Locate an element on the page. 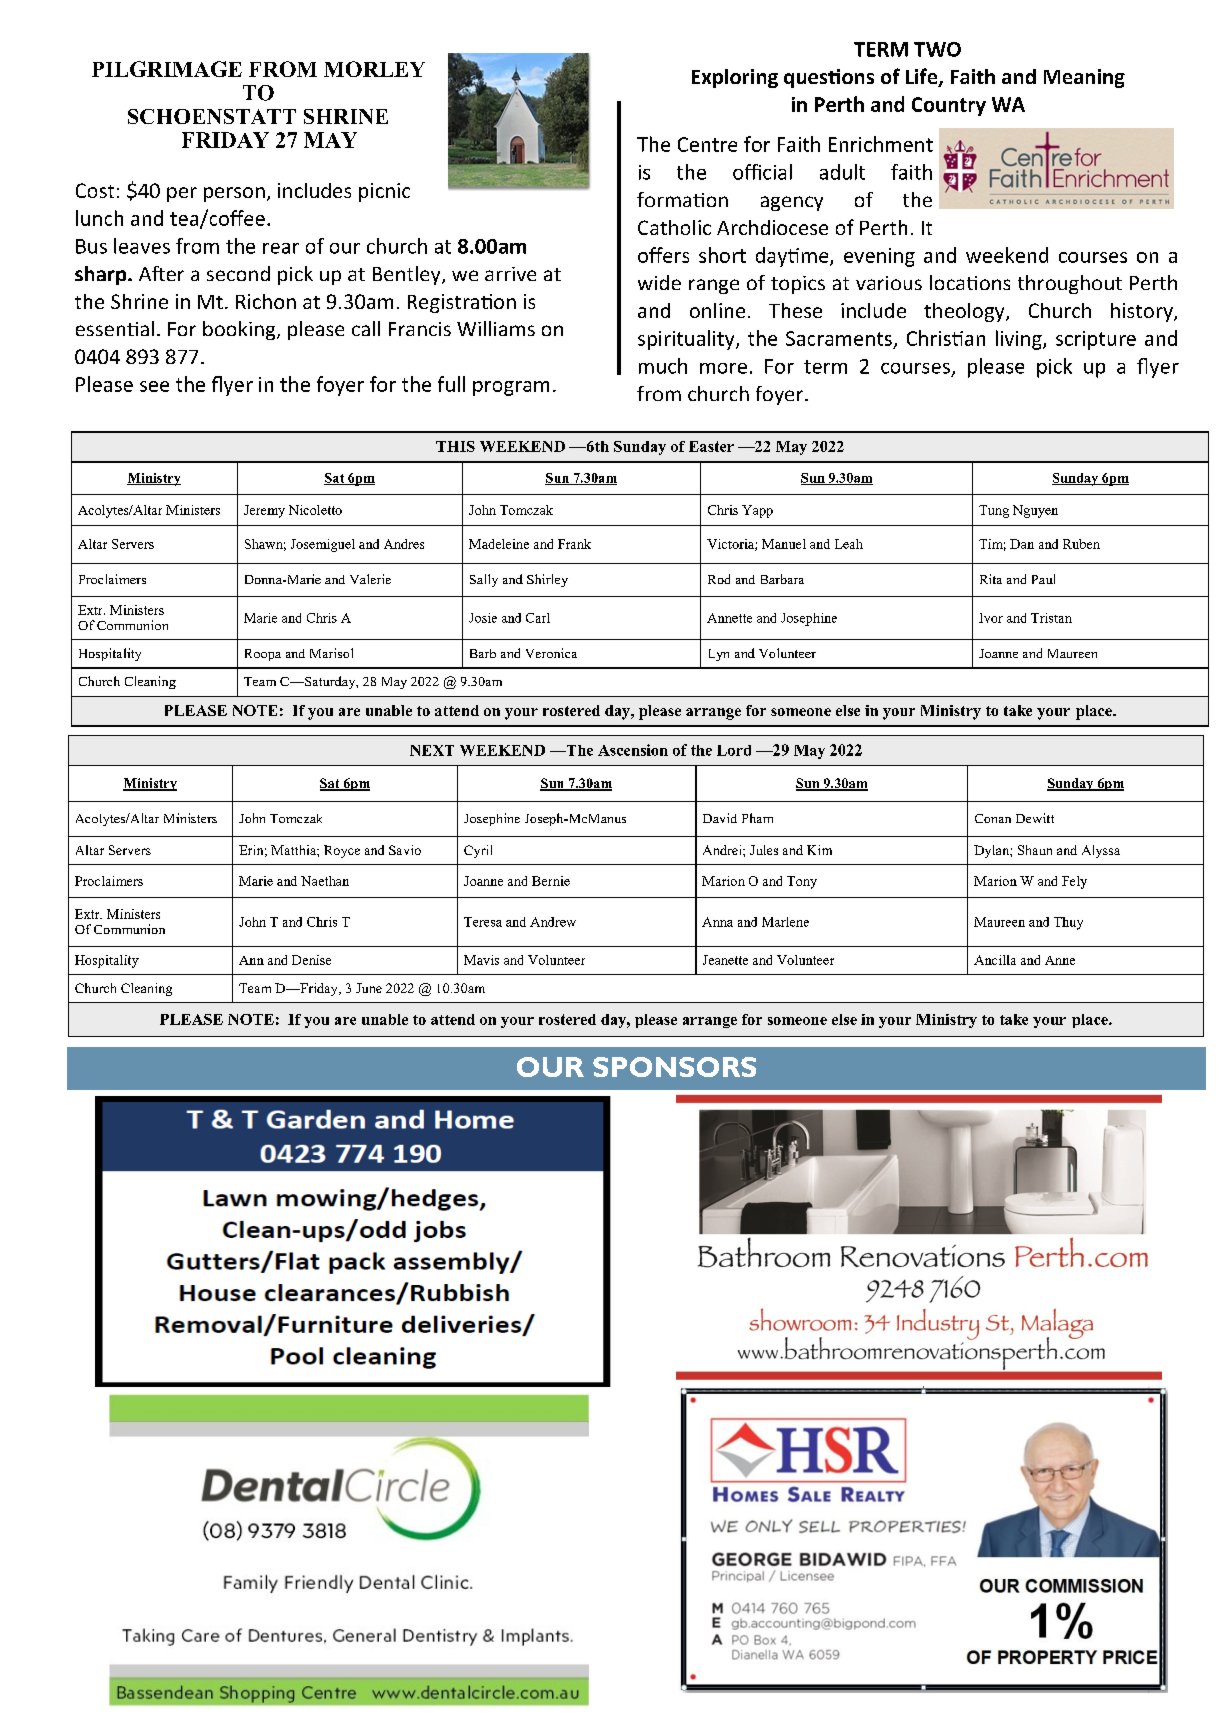 Image resolution: width=1227 pixels, height=1735 pixels. Ivor is located at coordinates (991, 618).
